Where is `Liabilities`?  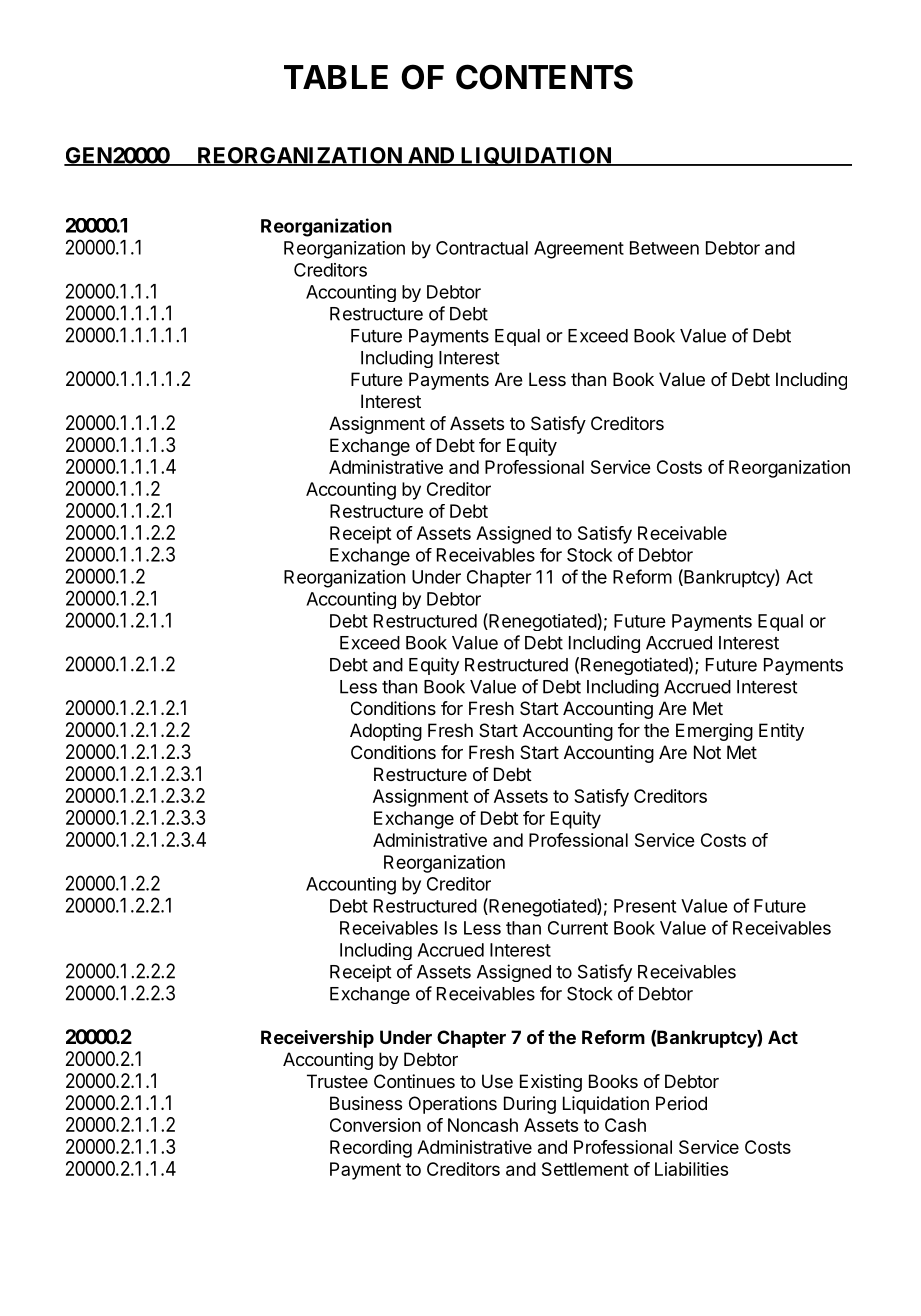 Liabilities is located at coordinates (691, 1169).
